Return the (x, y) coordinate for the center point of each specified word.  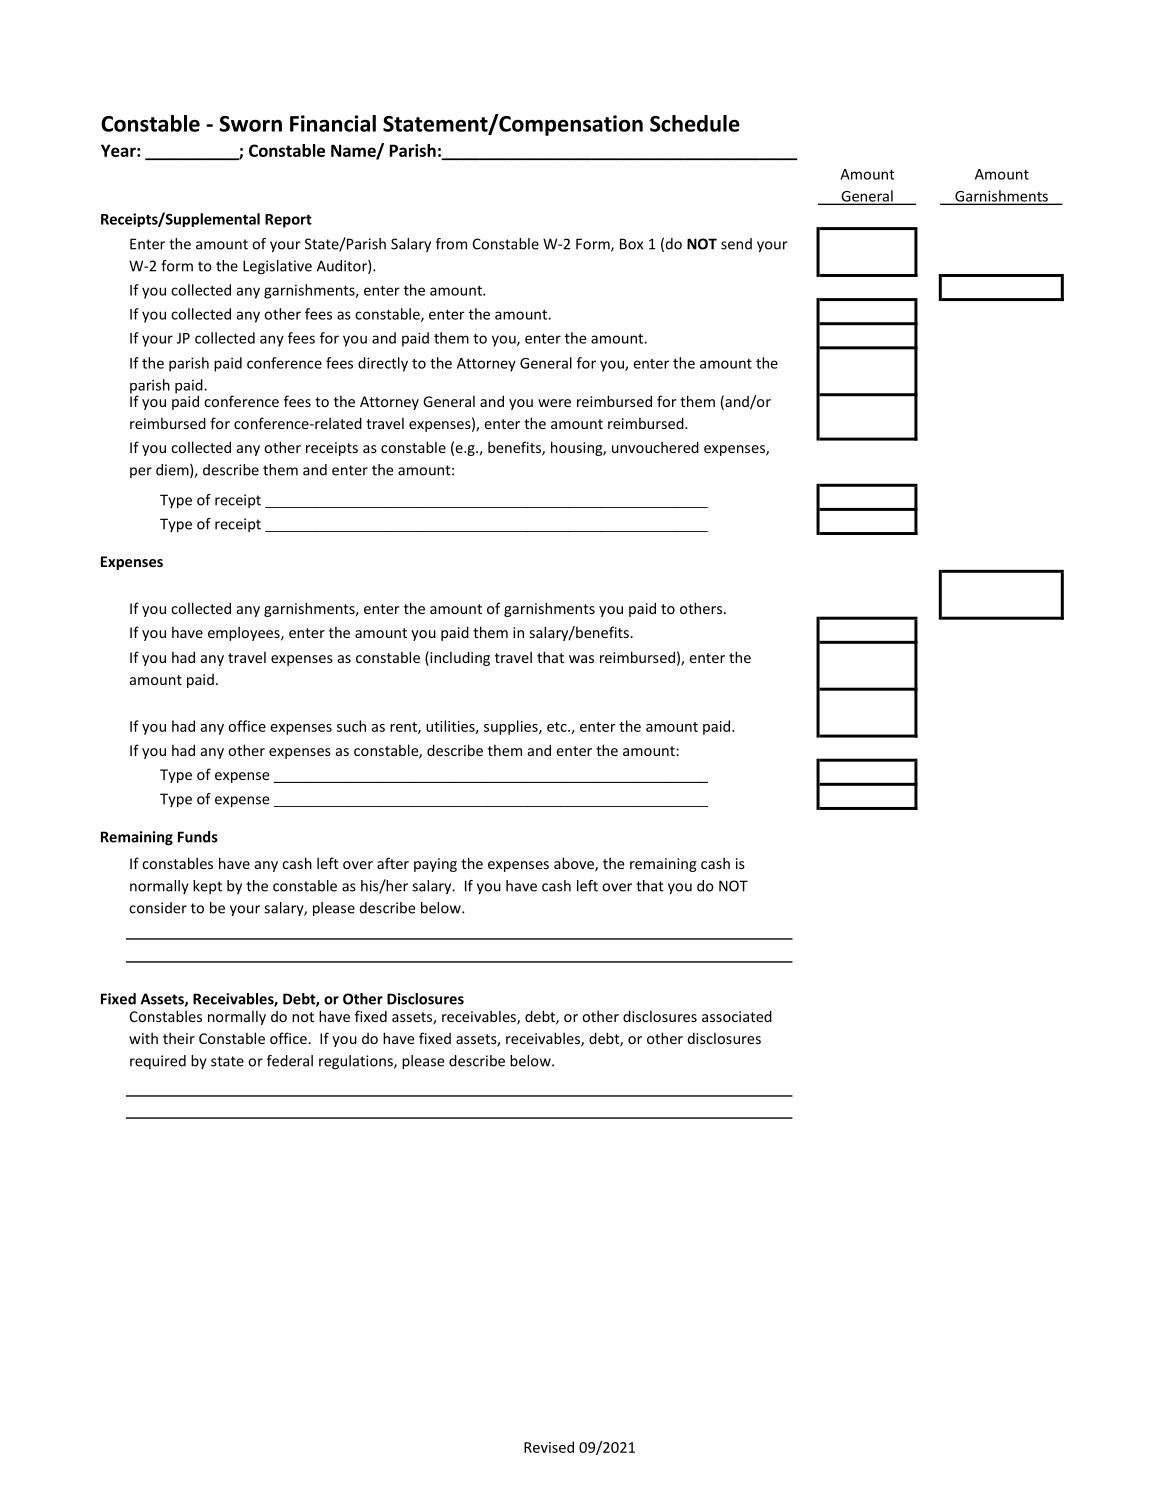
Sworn (250, 124)
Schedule (695, 123)
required (158, 1062)
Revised (549, 1447)
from (451, 244)
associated (737, 1016)
